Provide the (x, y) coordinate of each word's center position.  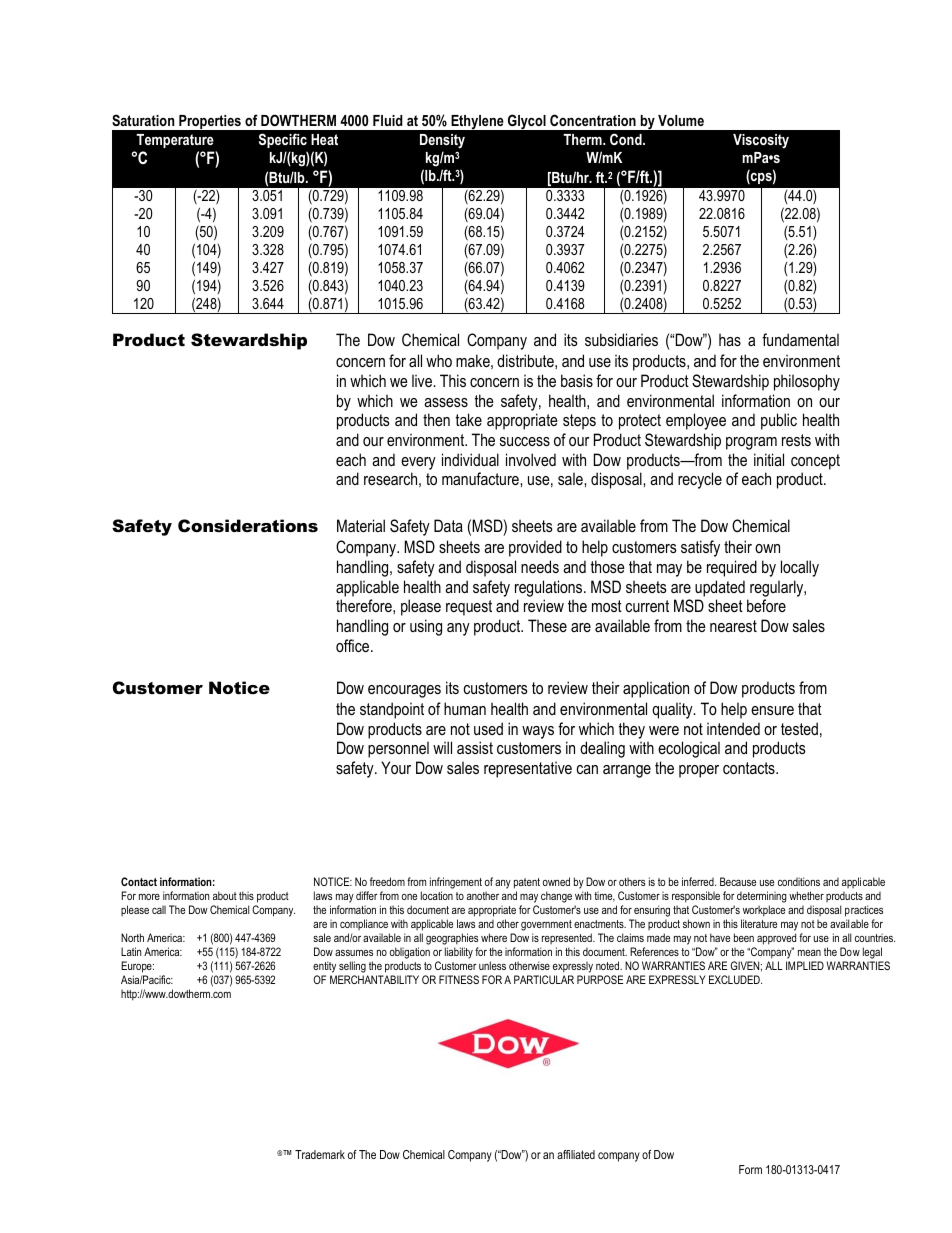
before (766, 605)
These (547, 625)
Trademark (320, 1154)
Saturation (143, 120)
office (354, 645)
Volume (681, 120)
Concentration (593, 120)
